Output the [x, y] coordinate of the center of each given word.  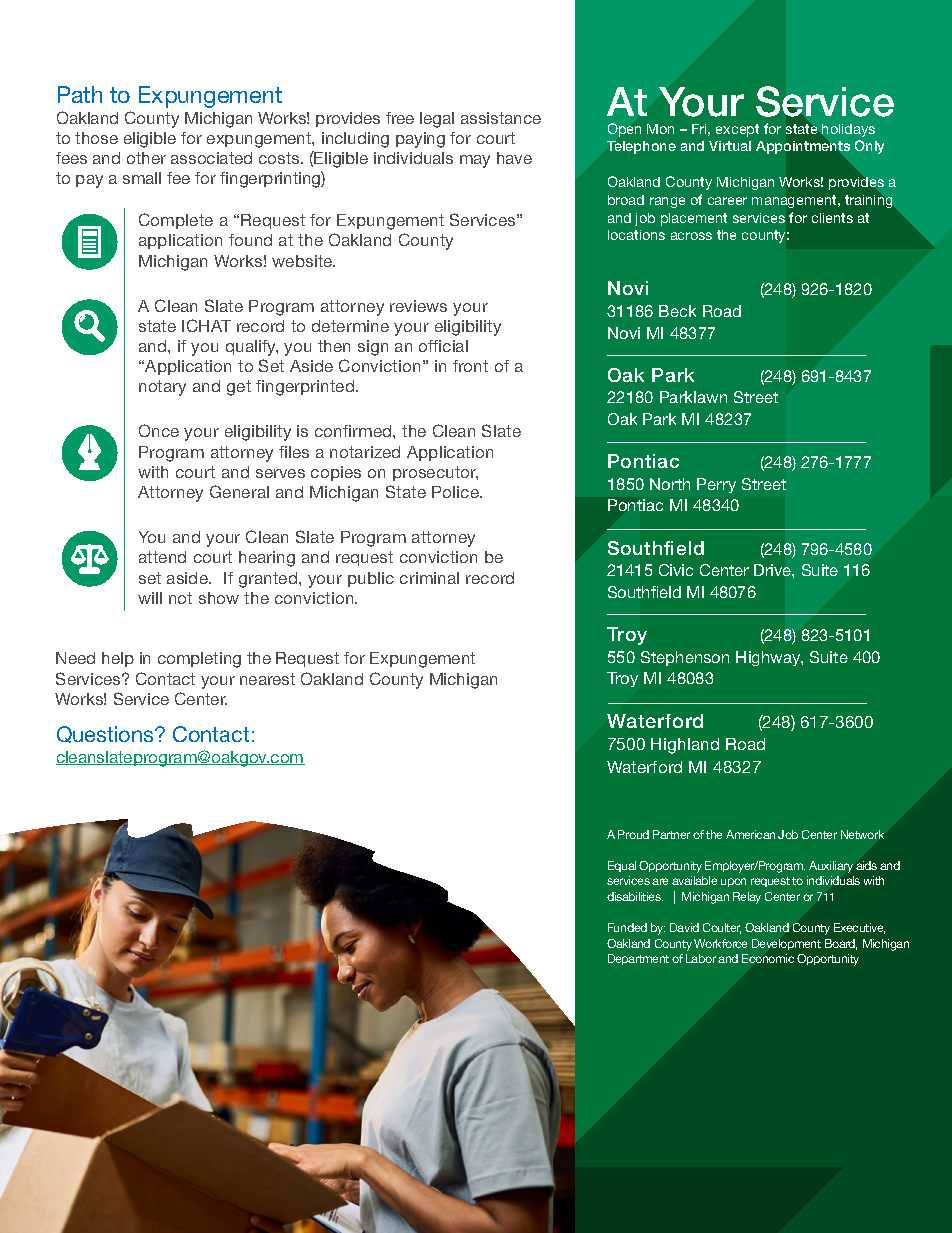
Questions [106, 734]
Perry [716, 485]
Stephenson [685, 658]
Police [456, 492]
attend [162, 557]
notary [162, 388]
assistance [501, 118]
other [146, 158]
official [443, 346]
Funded [627, 927]
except [737, 130]
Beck [677, 311]
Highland [685, 746]
